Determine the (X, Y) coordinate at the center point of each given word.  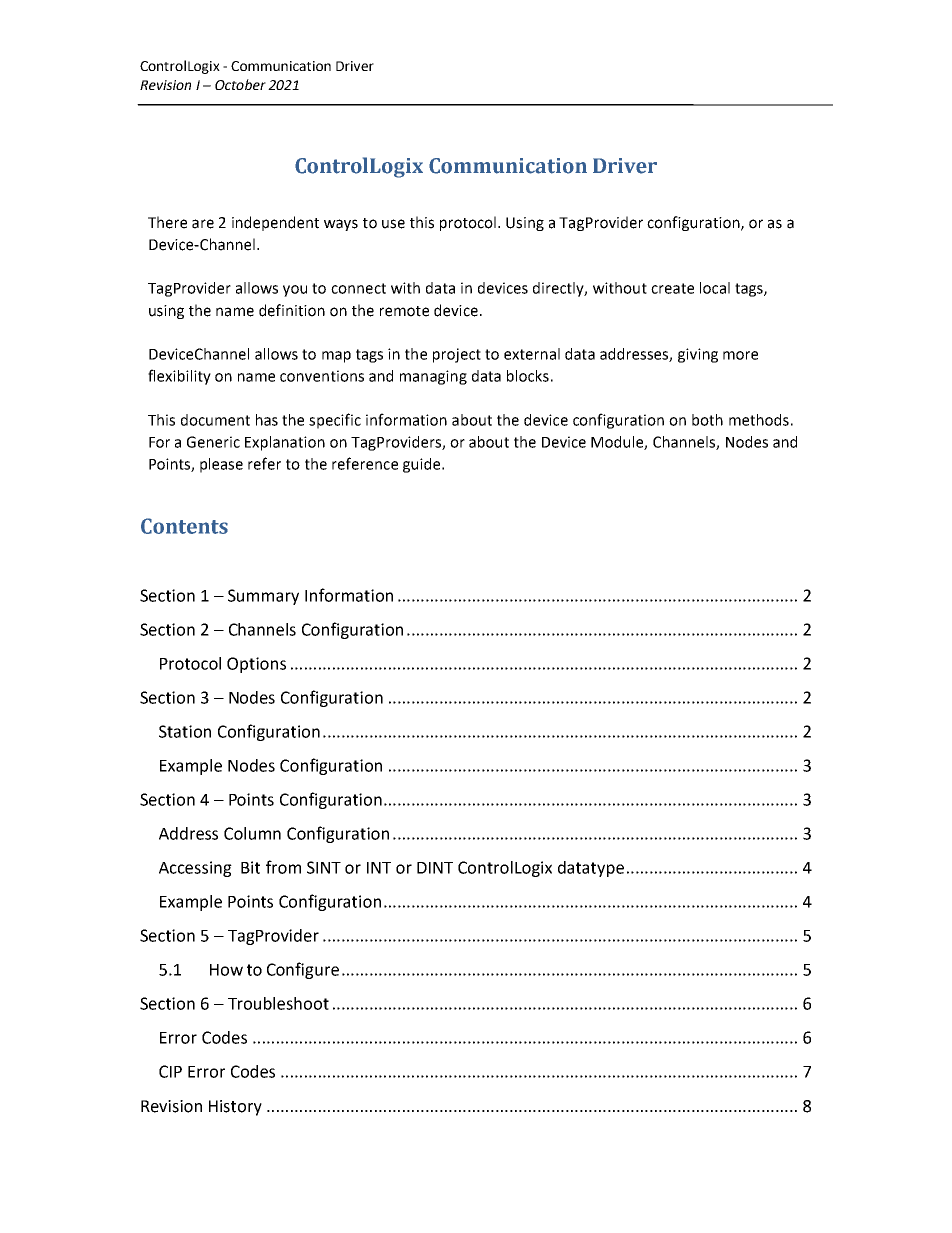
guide (423, 465)
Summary (263, 597)
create (672, 288)
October (240, 84)
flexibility (179, 377)
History (235, 1108)
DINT (435, 868)
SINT (324, 867)
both (707, 420)
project (457, 355)
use (393, 224)
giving (698, 355)
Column (252, 833)
